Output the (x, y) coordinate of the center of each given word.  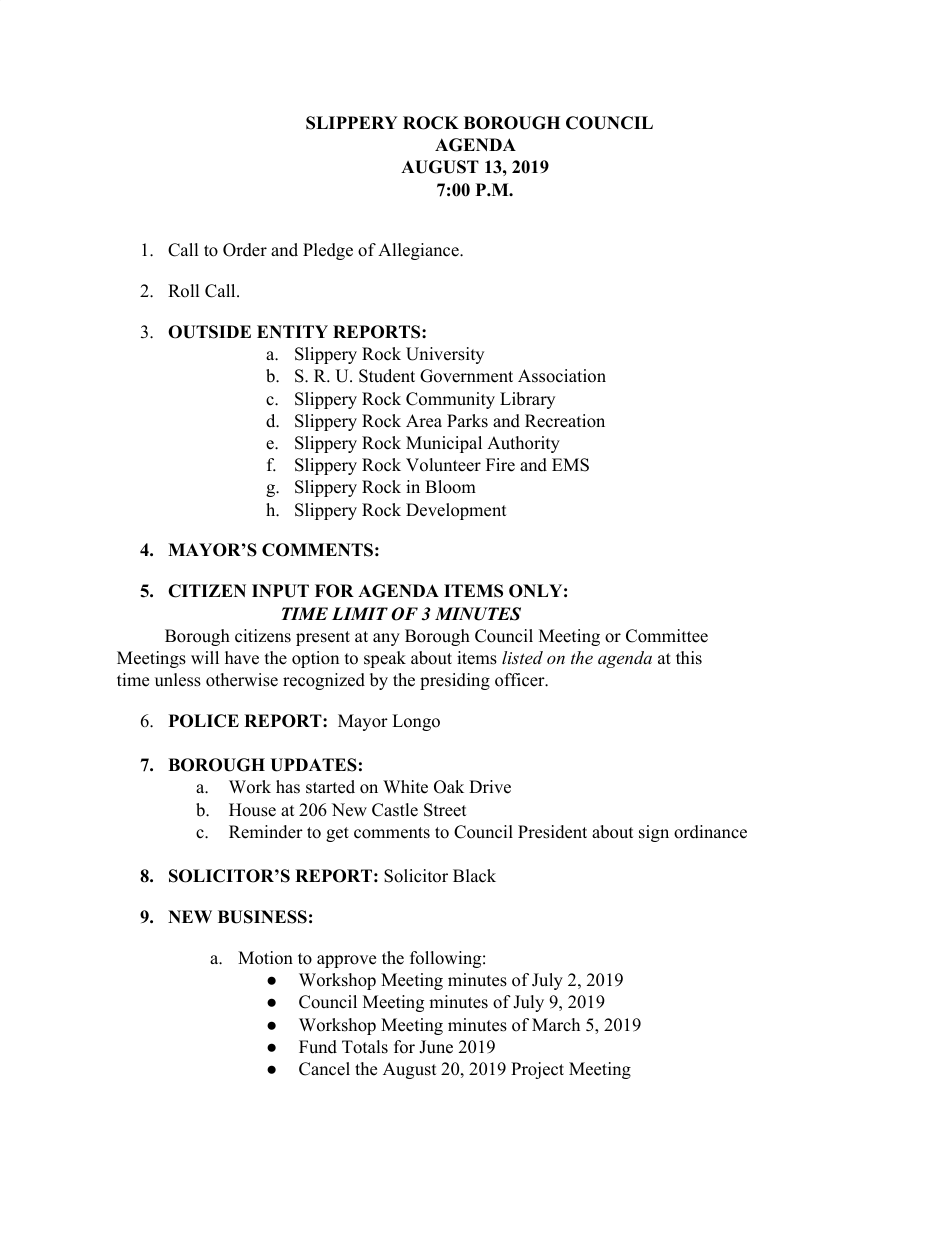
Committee (667, 636)
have (242, 658)
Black (474, 876)
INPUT (280, 591)
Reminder (266, 832)
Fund (318, 1047)
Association (562, 376)
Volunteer (443, 465)
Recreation (565, 421)
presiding (455, 681)
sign (654, 833)
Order (245, 250)
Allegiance (419, 251)
